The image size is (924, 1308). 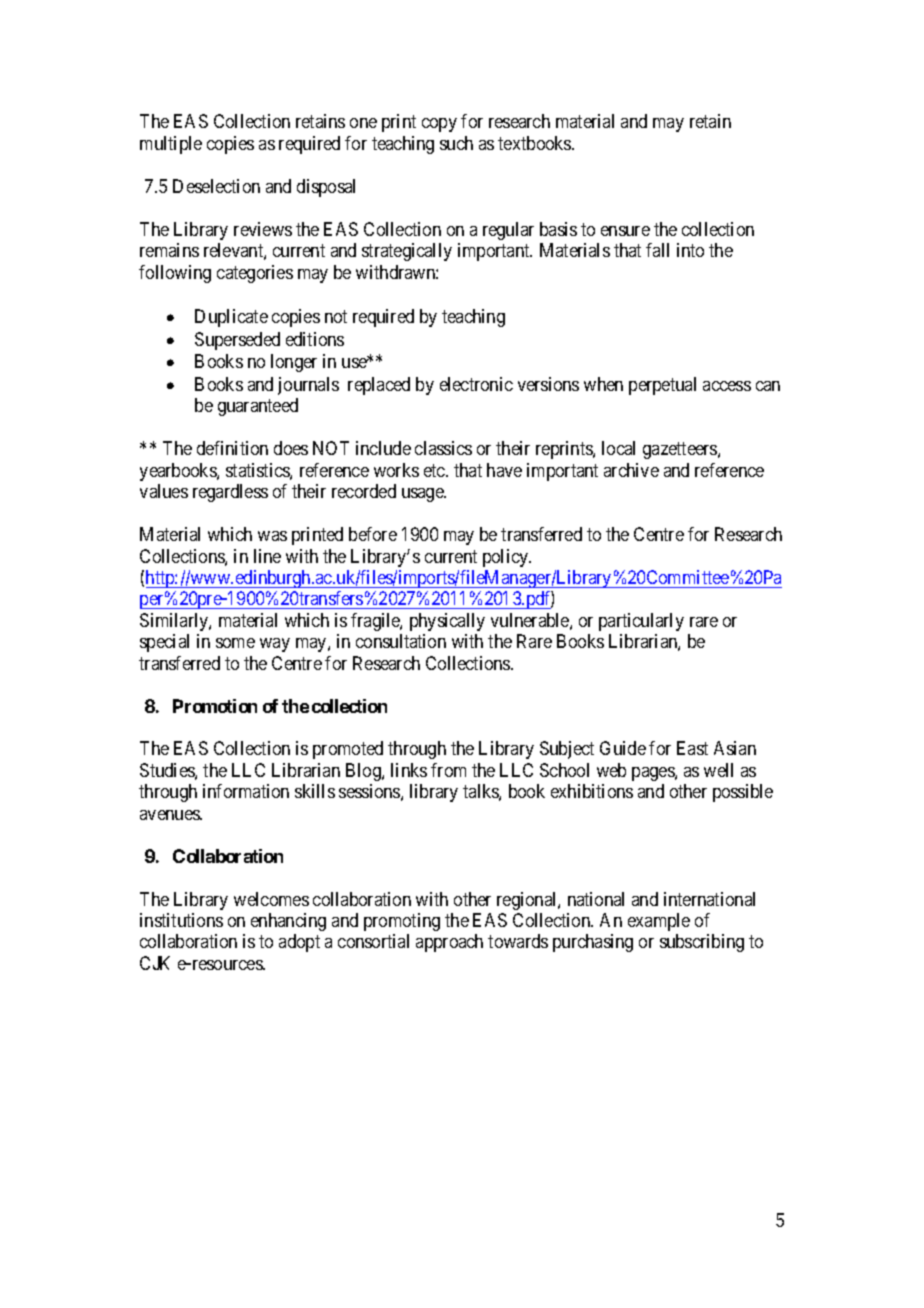 What do you see at coordinates (625, 231) in the image?
I see `ensure` at bounding box center [625, 231].
